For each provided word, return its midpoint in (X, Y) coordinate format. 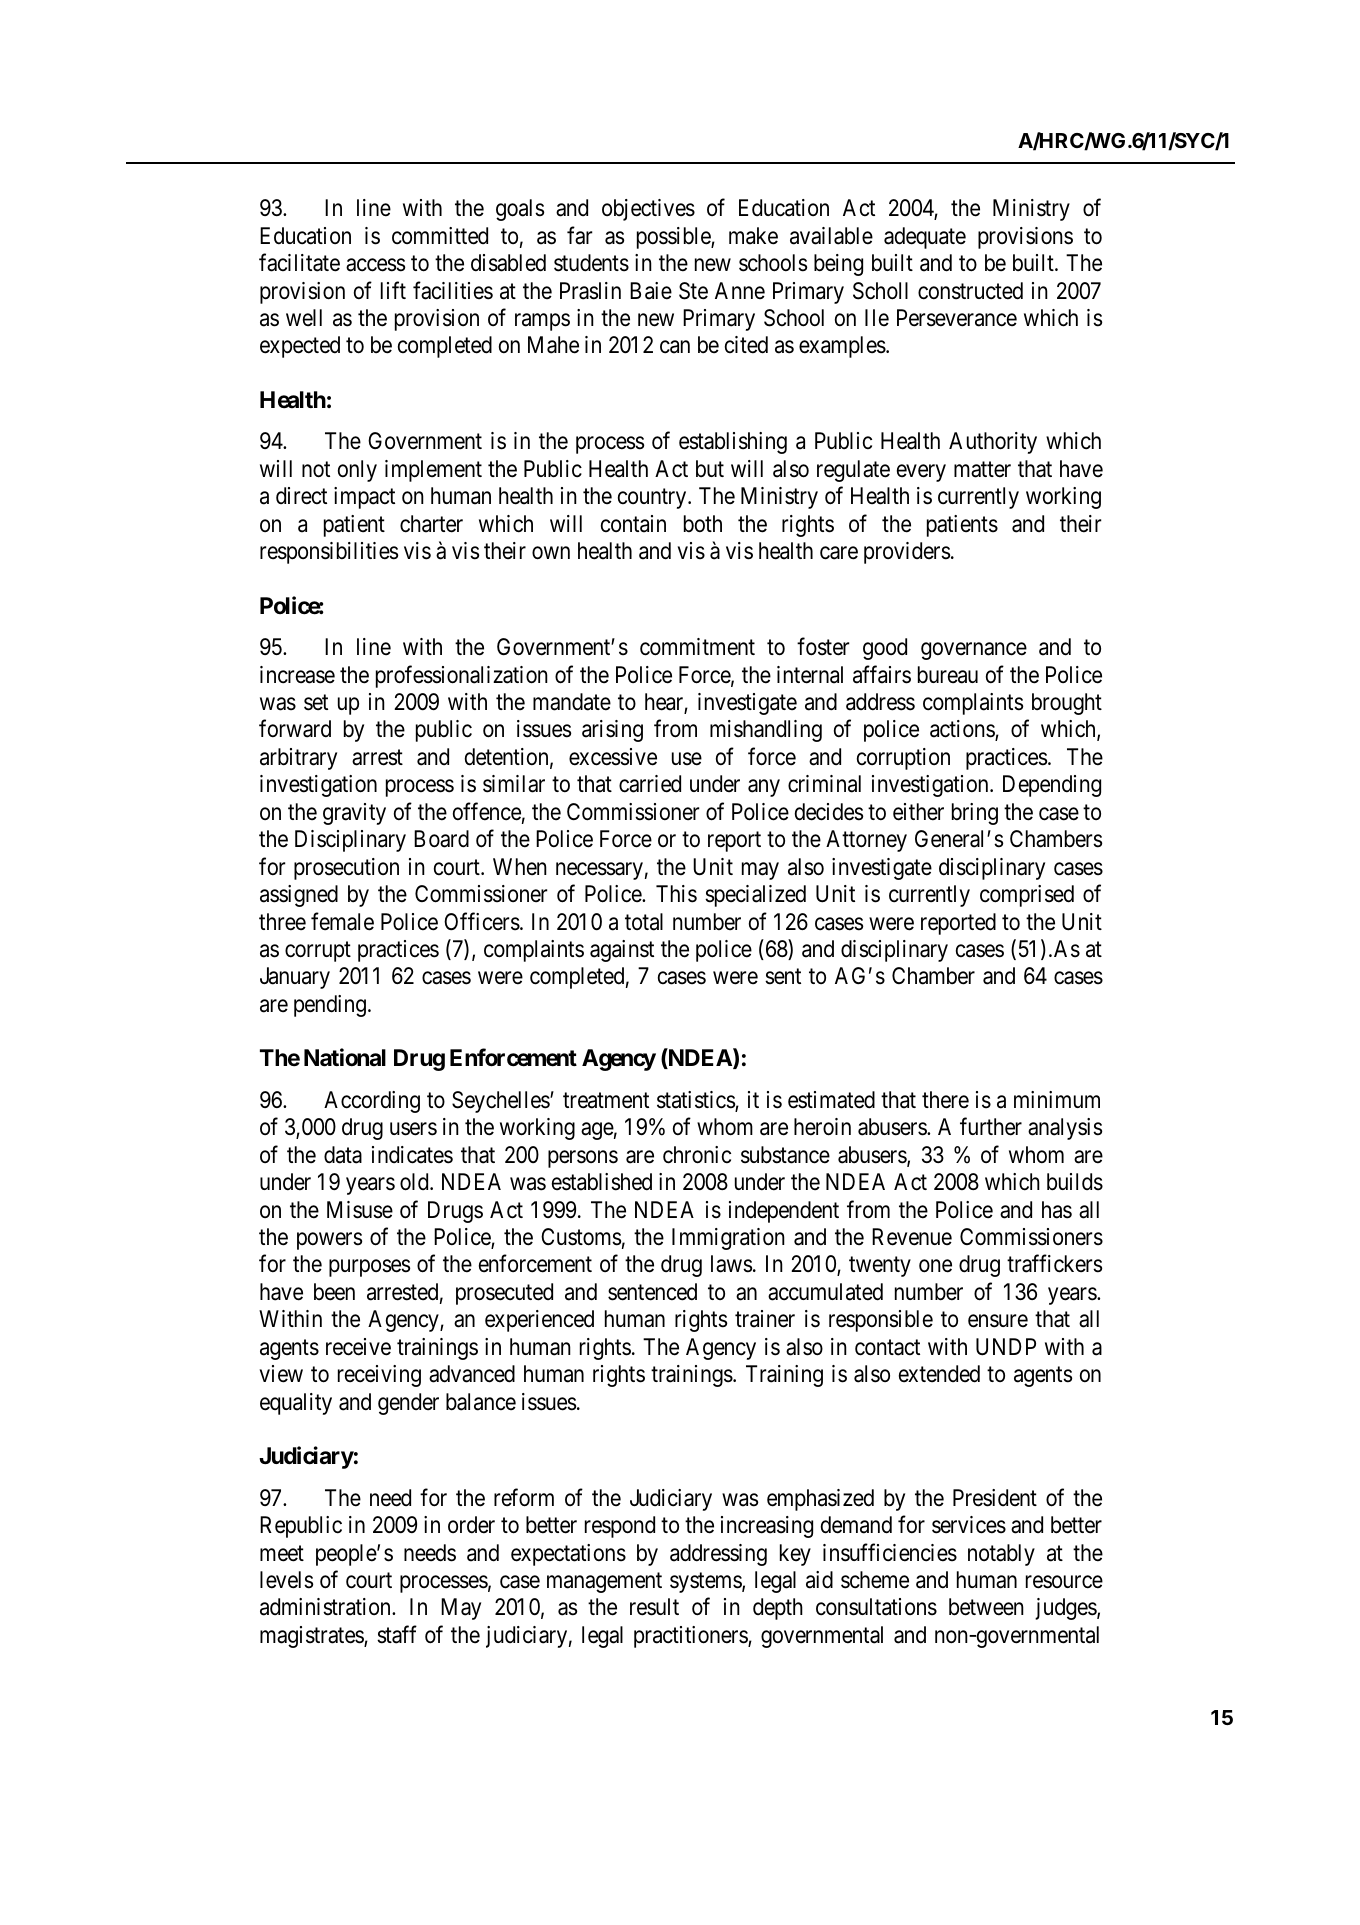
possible (674, 238)
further (991, 1127)
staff (397, 1634)
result (654, 1607)
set (316, 703)
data (343, 1155)
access (375, 265)
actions (963, 730)
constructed (970, 291)
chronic (697, 1155)
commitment (697, 647)
